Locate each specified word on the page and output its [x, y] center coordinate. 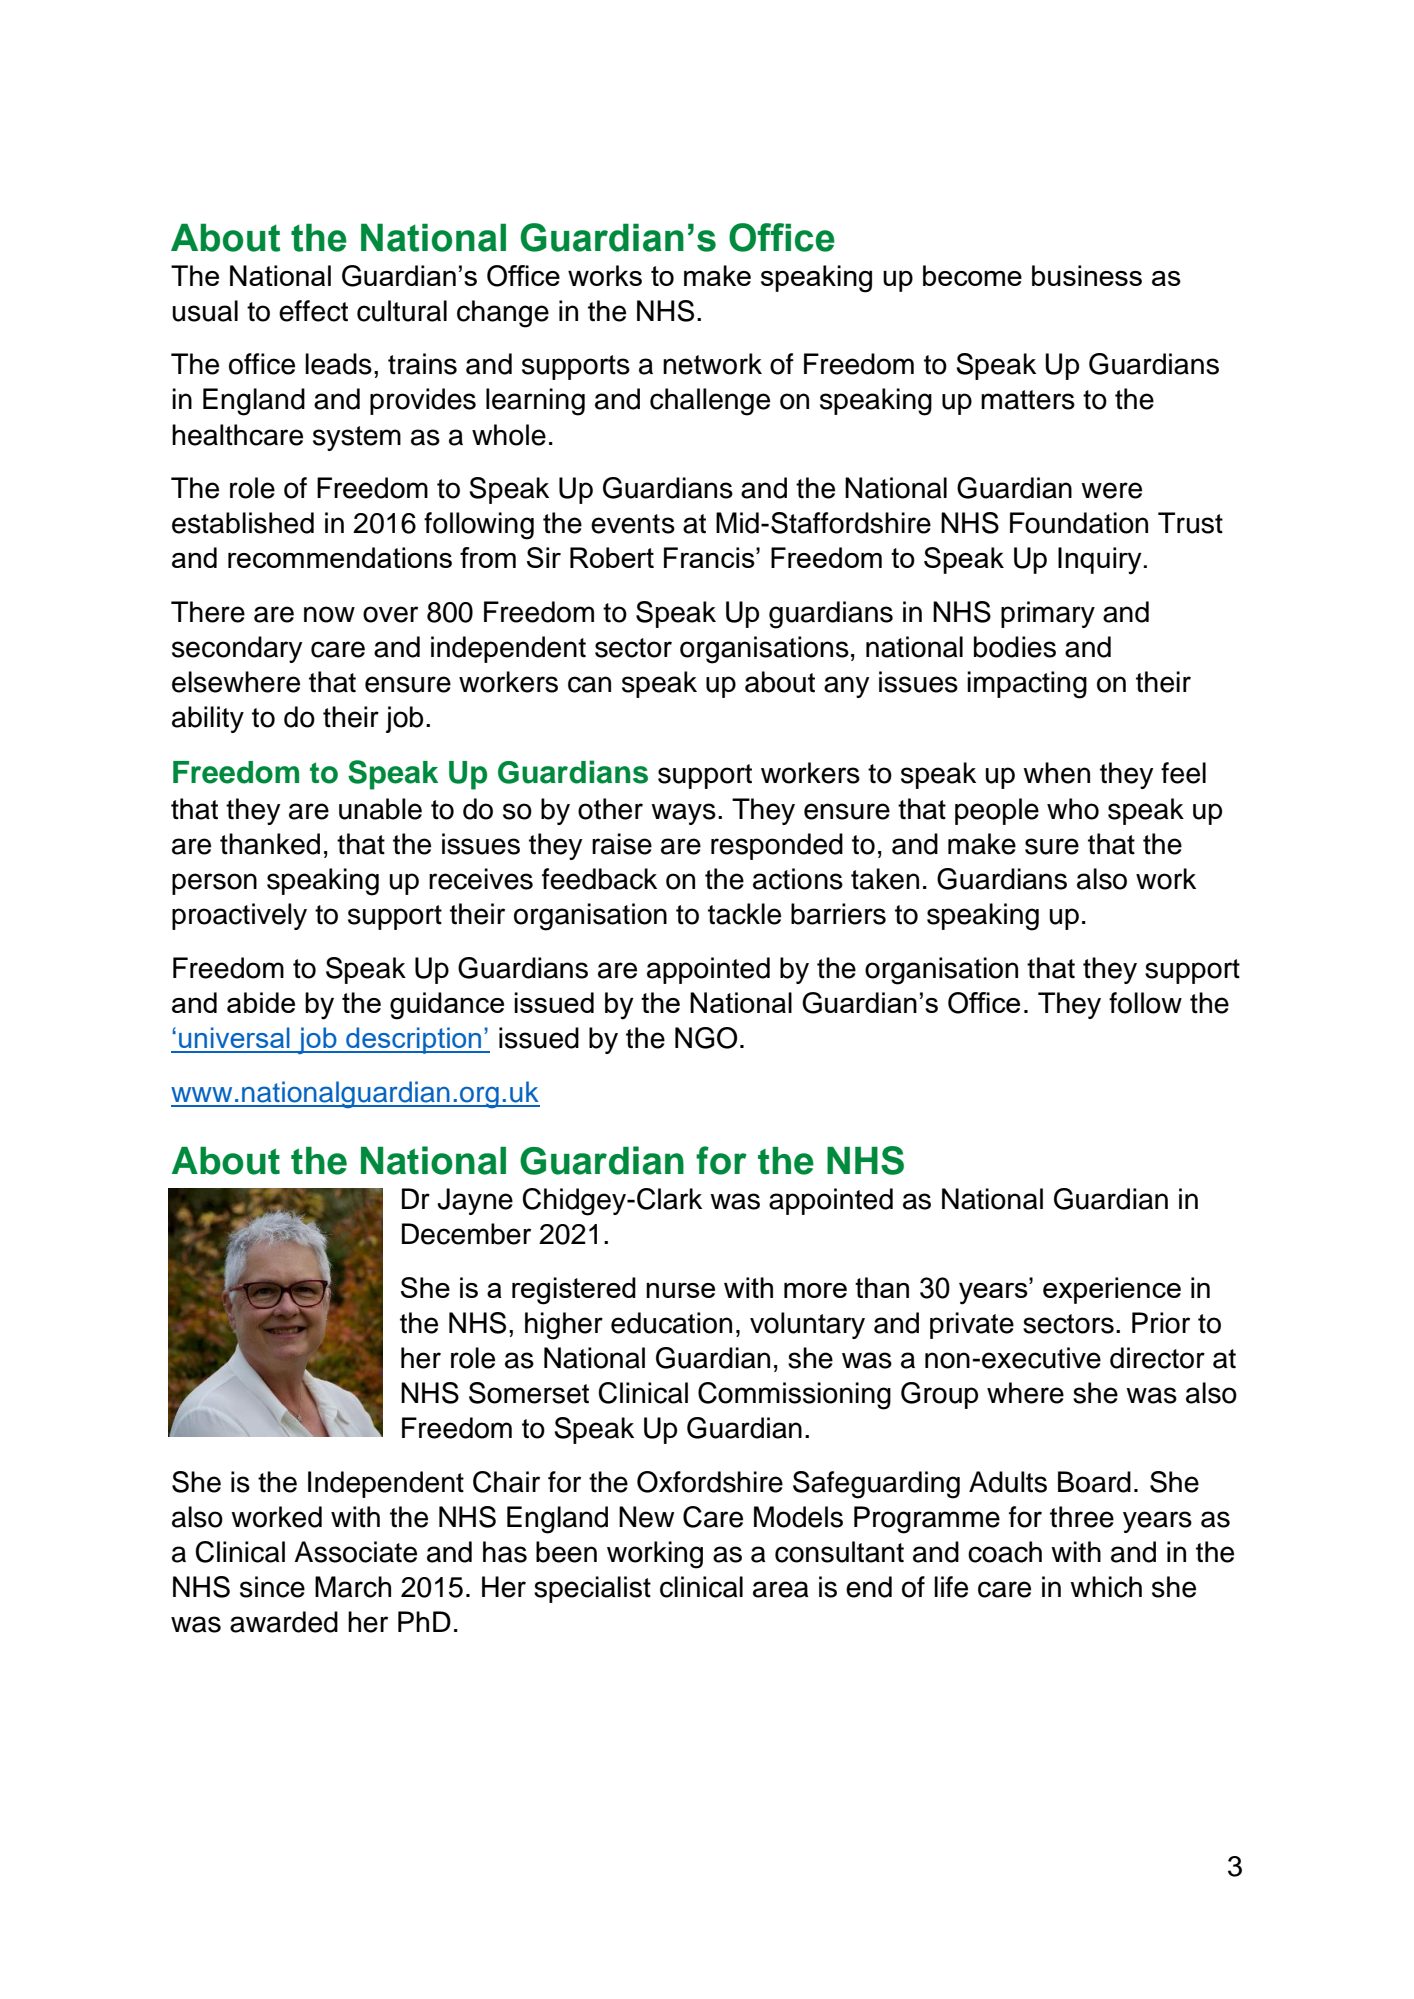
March [353, 1587]
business [1087, 275]
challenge [710, 402]
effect [313, 311]
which [1106, 1587]
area [781, 1589]
